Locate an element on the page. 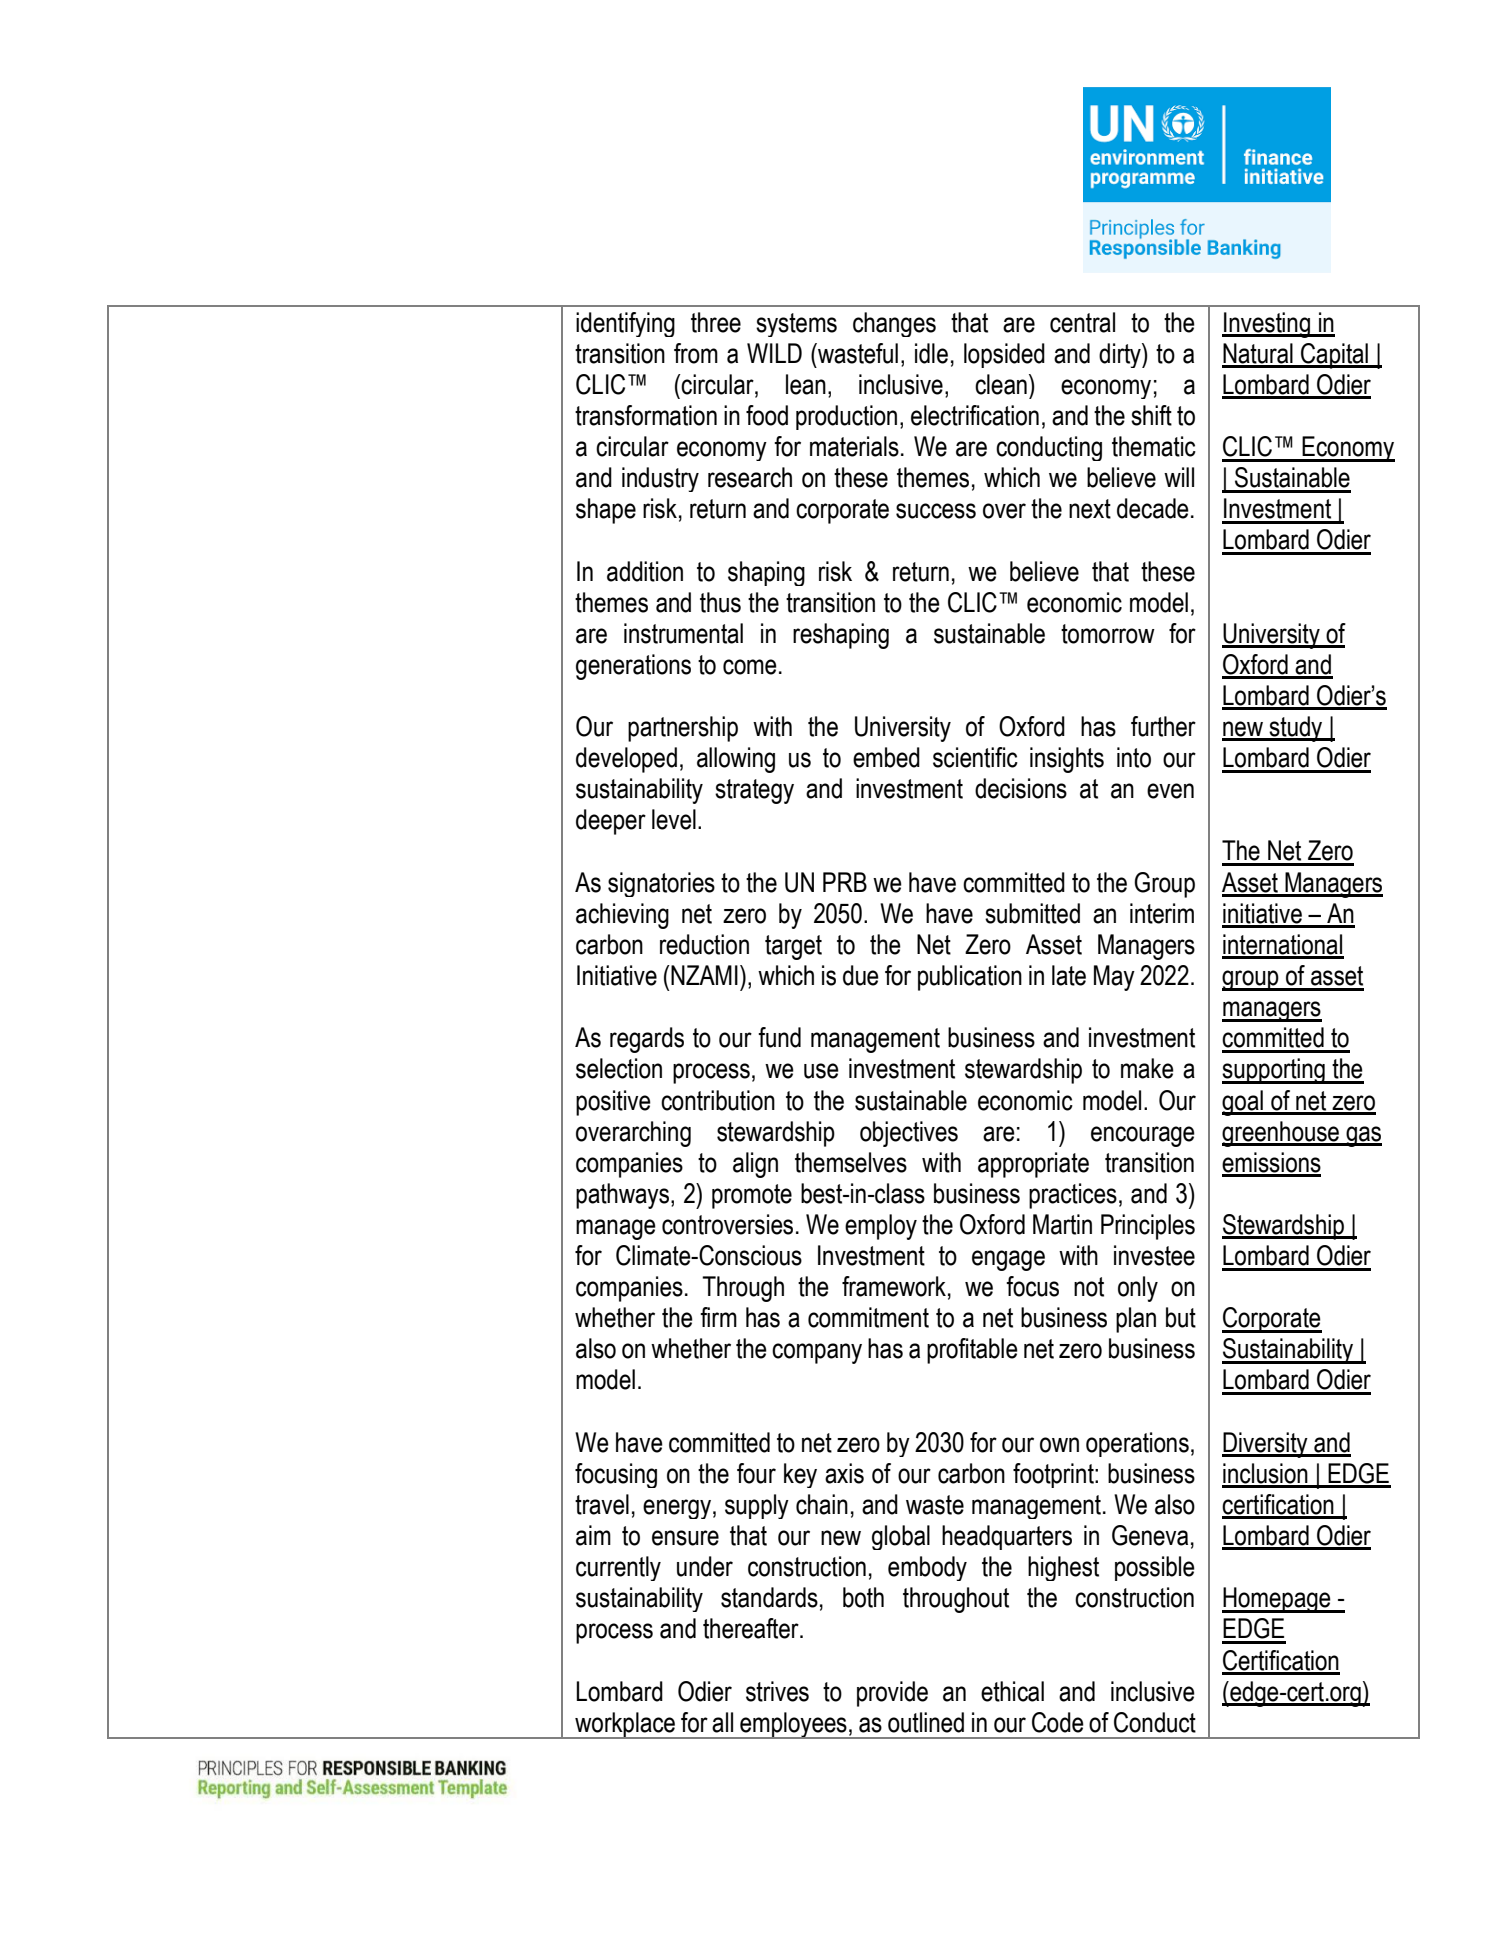 The width and height of the image is (1509, 1952). lopsided is located at coordinates (1004, 355).
